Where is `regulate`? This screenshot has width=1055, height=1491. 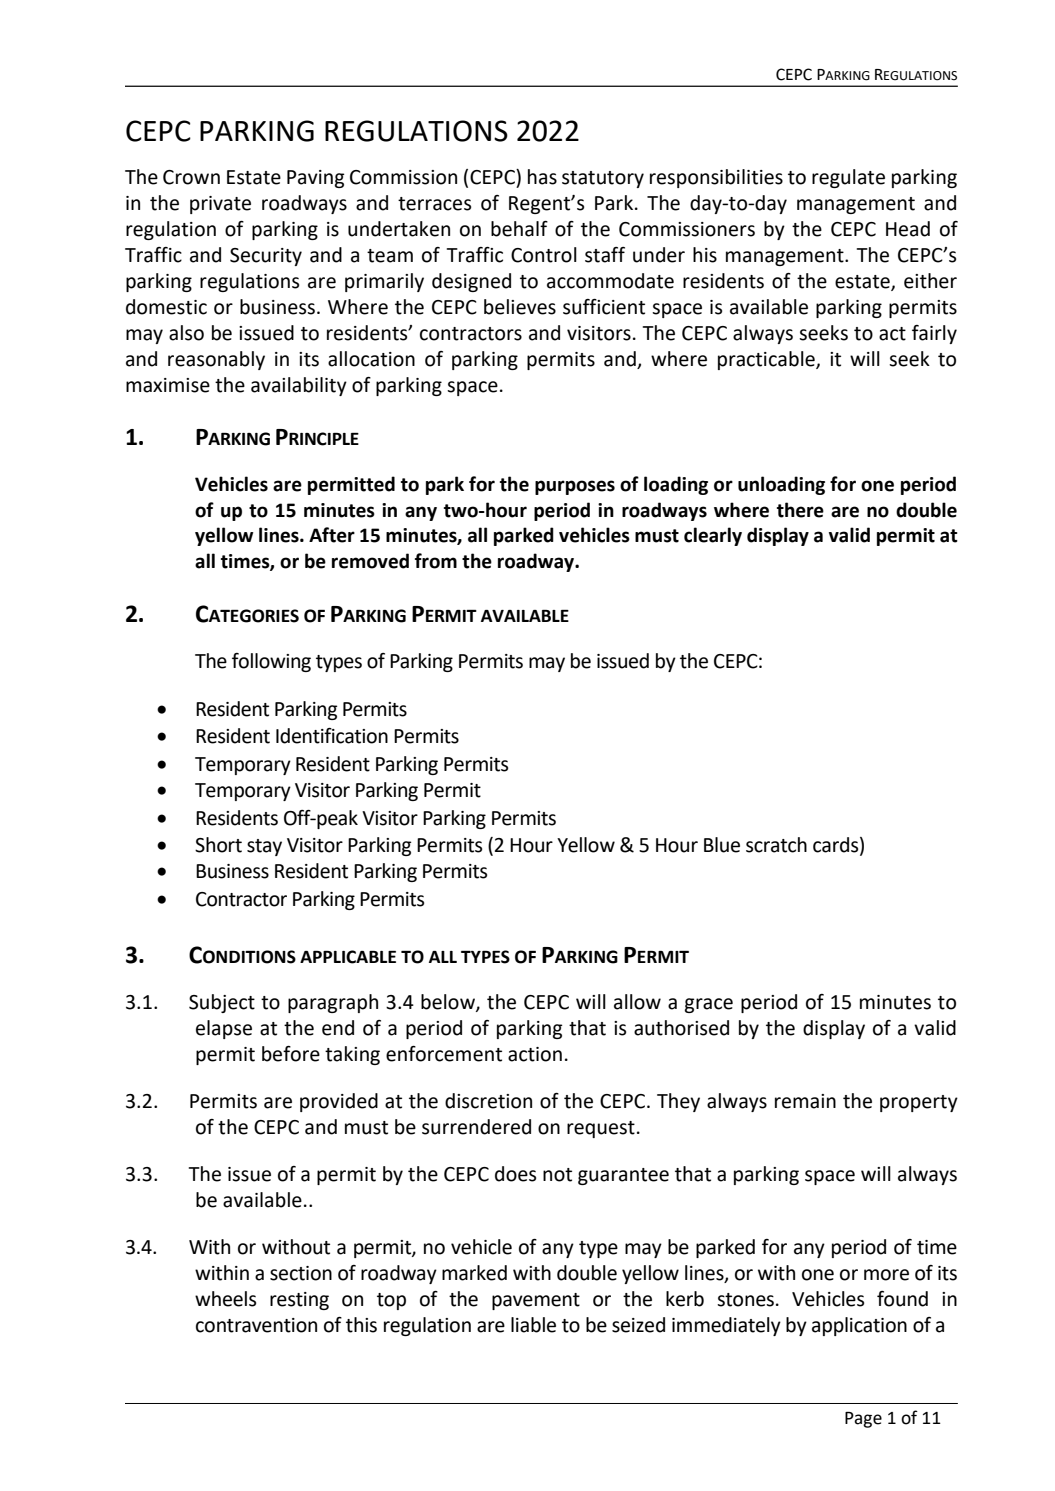 regulate is located at coordinates (848, 178).
